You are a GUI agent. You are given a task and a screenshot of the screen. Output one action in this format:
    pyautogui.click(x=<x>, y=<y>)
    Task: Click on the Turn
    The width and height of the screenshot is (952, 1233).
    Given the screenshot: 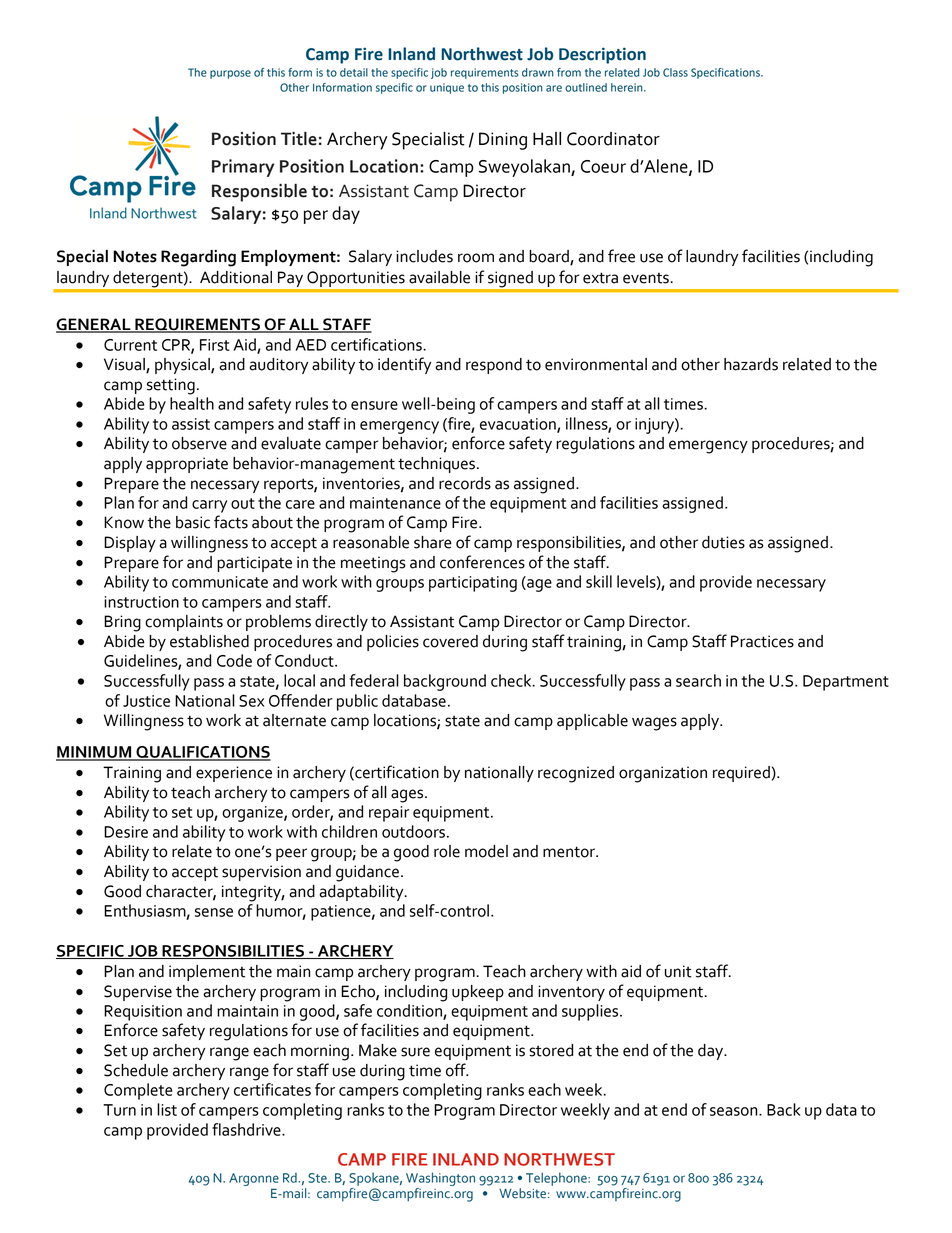 What is the action you would take?
    pyautogui.click(x=119, y=1110)
